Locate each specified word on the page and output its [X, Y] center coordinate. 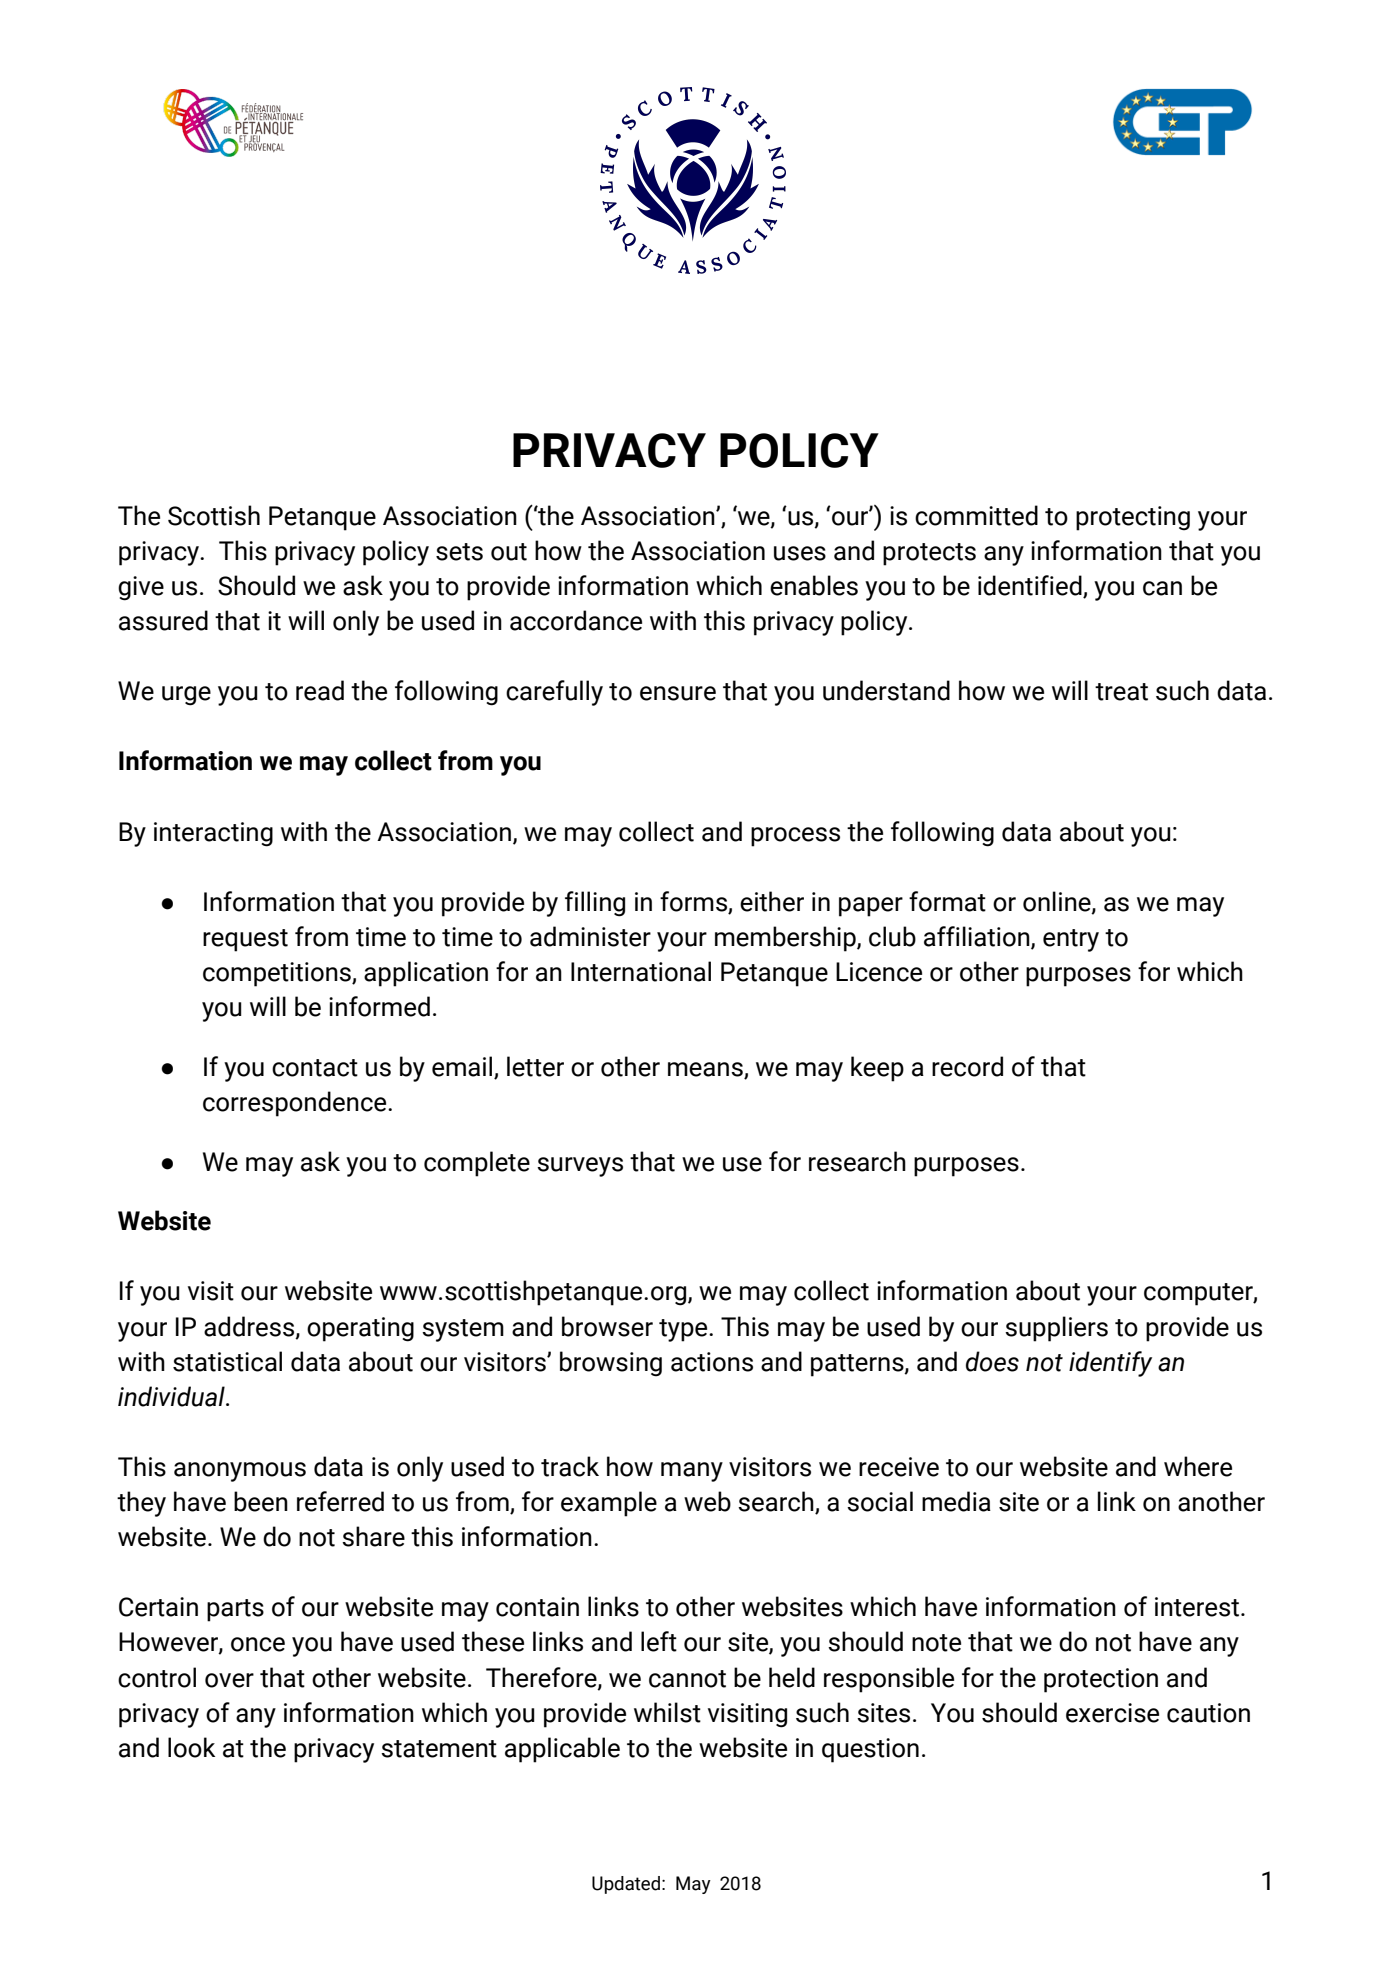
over [229, 1680]
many [692, 1472]
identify [1110, 1364]
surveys [580, 1167]
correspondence [296, 1104]
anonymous [240, 1472]
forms [694, 902]
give [141, 588]
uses [800, 553]
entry [1071, 940]
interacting [213, 834]
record [967, 1066]
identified [1031, 586]
